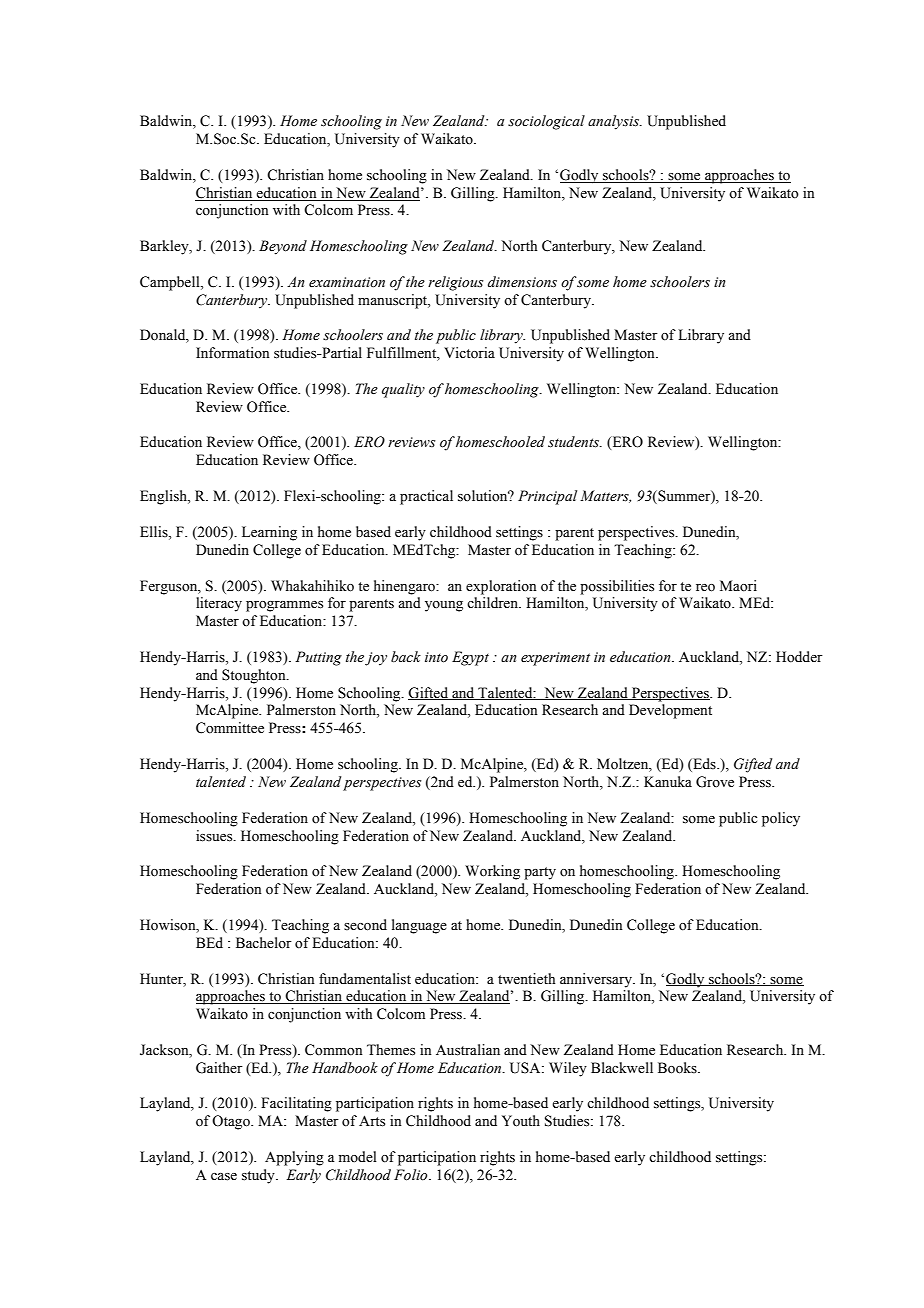 This screenshot has height=1308, width=924. What do you see at coordinates (255, 676) in the screenshot?
I see `Stoughton` at bounding box center [255, 676].
